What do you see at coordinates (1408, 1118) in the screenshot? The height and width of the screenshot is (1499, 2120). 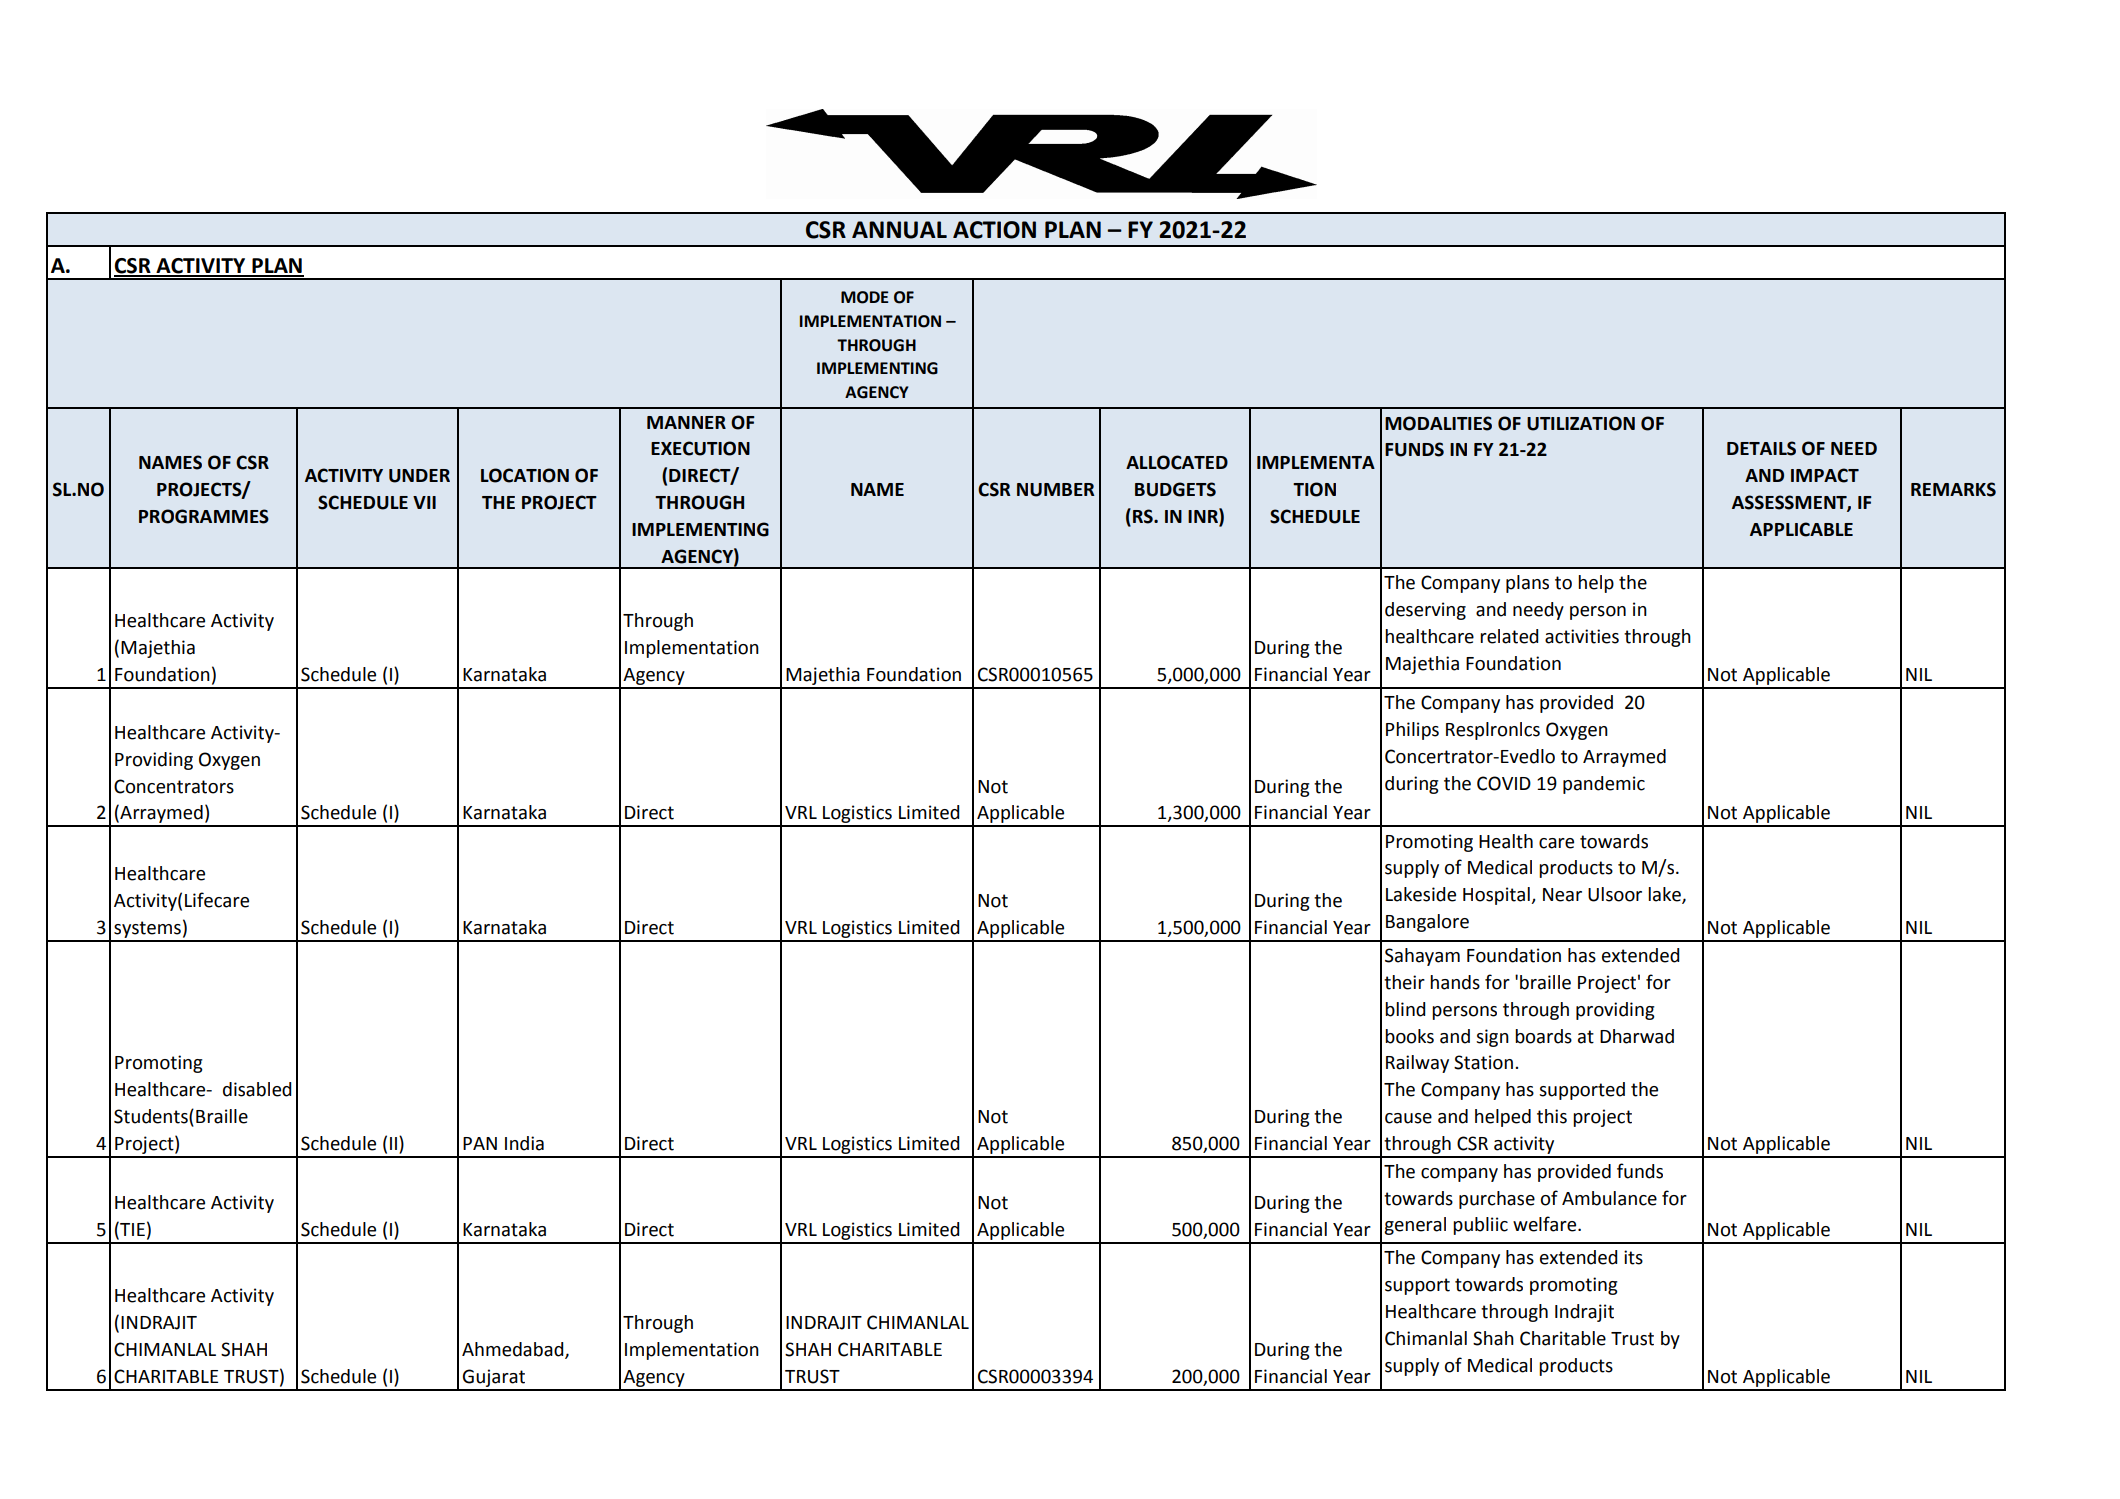 I see `cause` at bounding box center [1408, 1118].
